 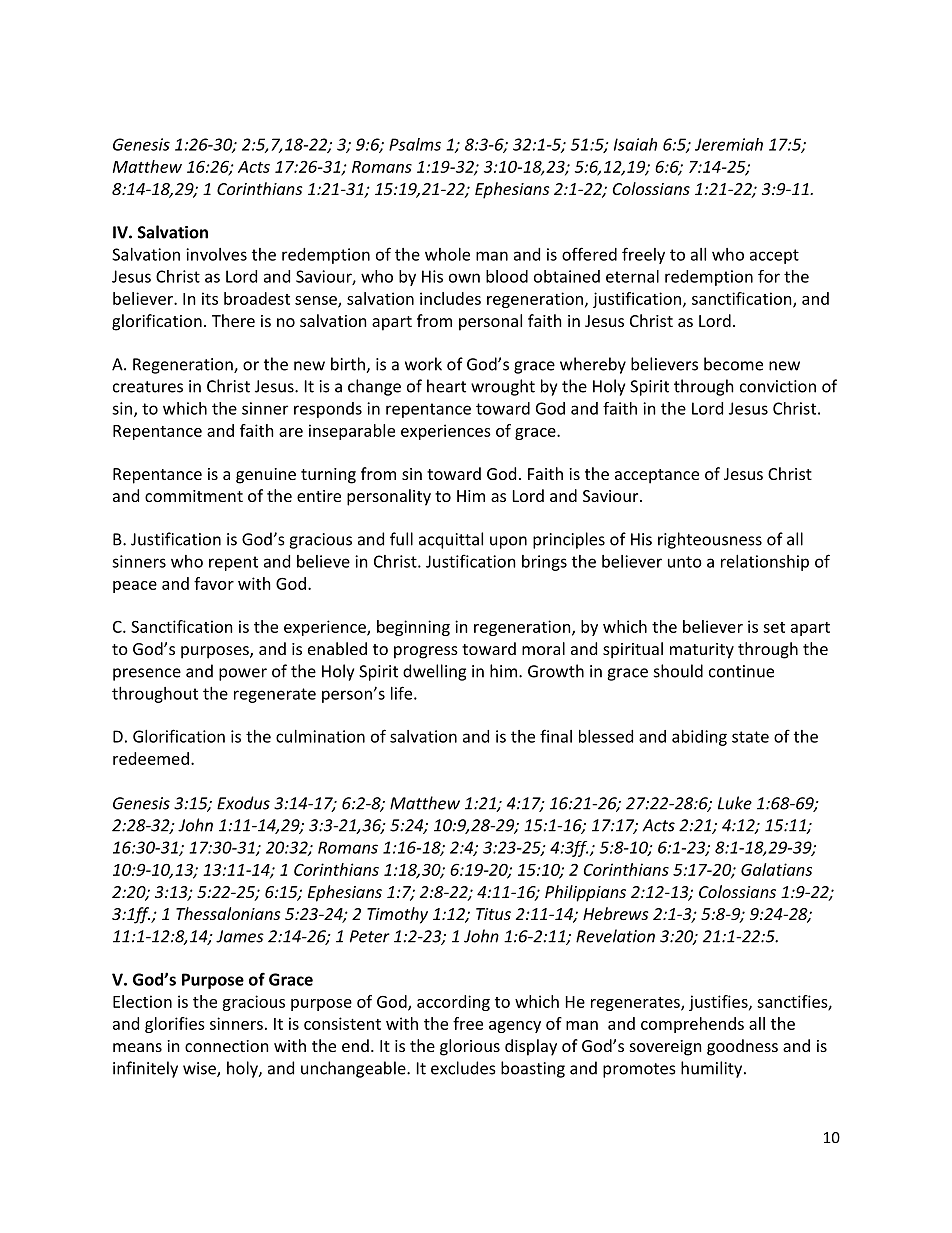 I want to click on Luke, so click(x=735, y=803).
